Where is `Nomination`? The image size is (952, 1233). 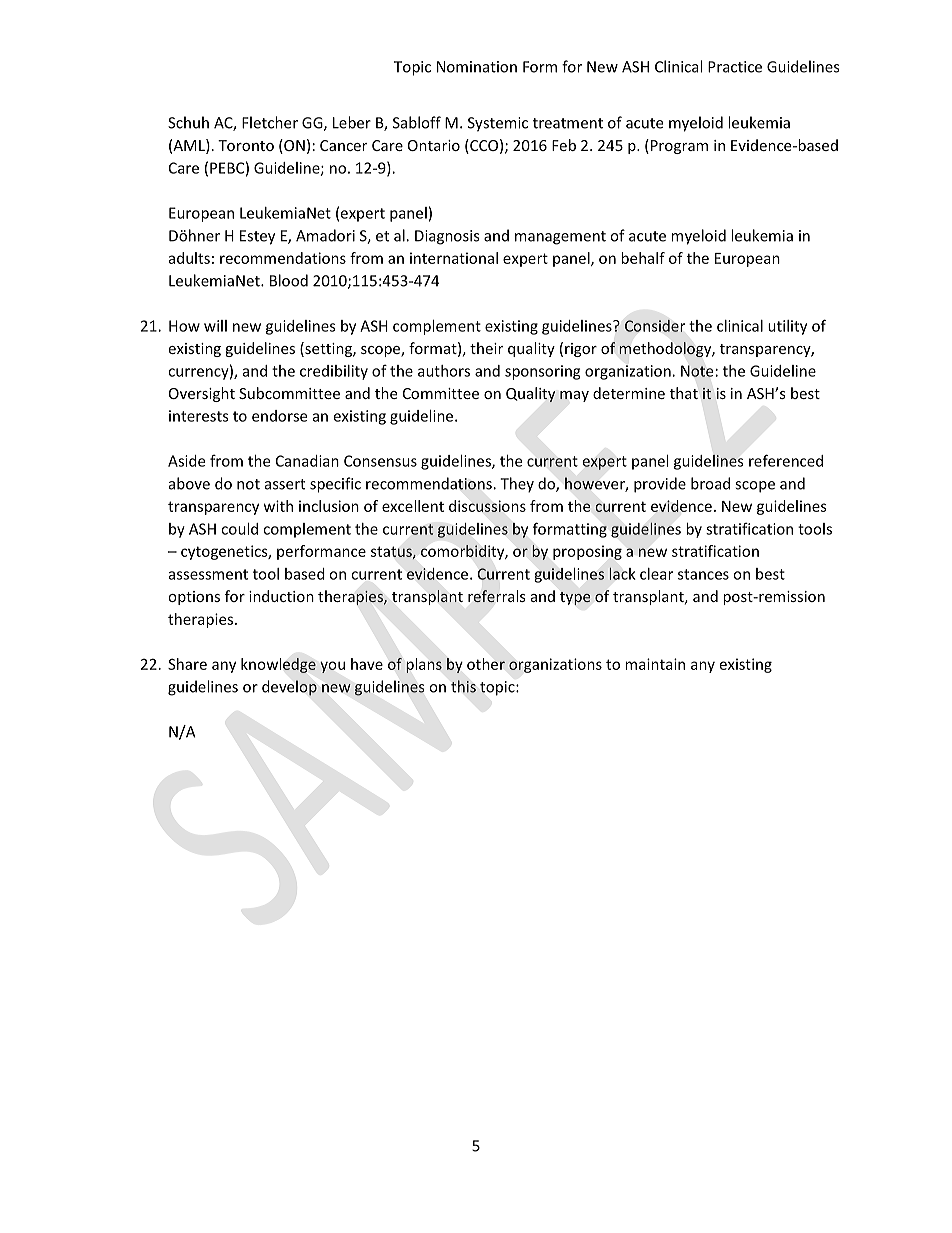 Nomination is located at coordinates (477, 67).
